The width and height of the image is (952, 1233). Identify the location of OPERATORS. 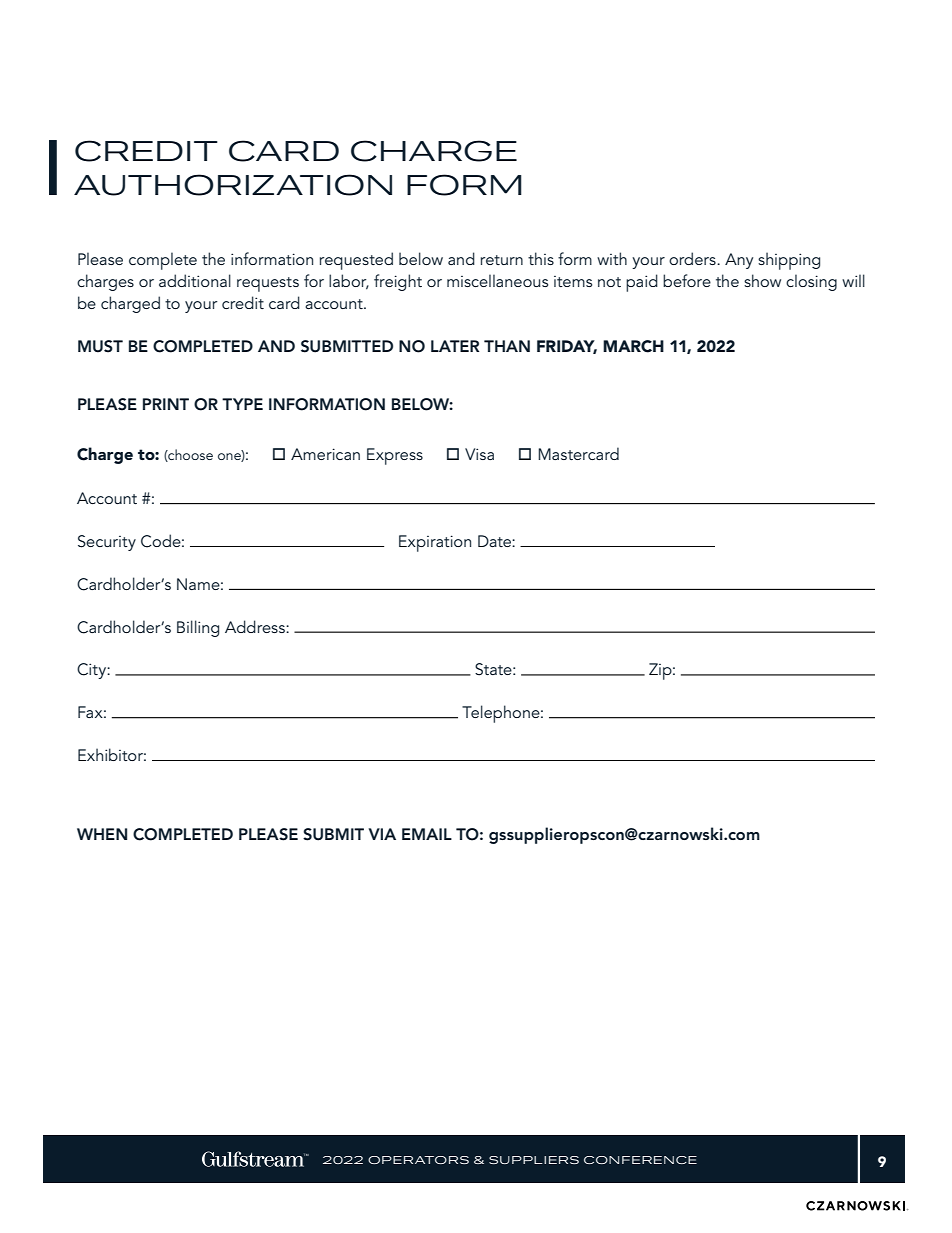
(418, 1160).
